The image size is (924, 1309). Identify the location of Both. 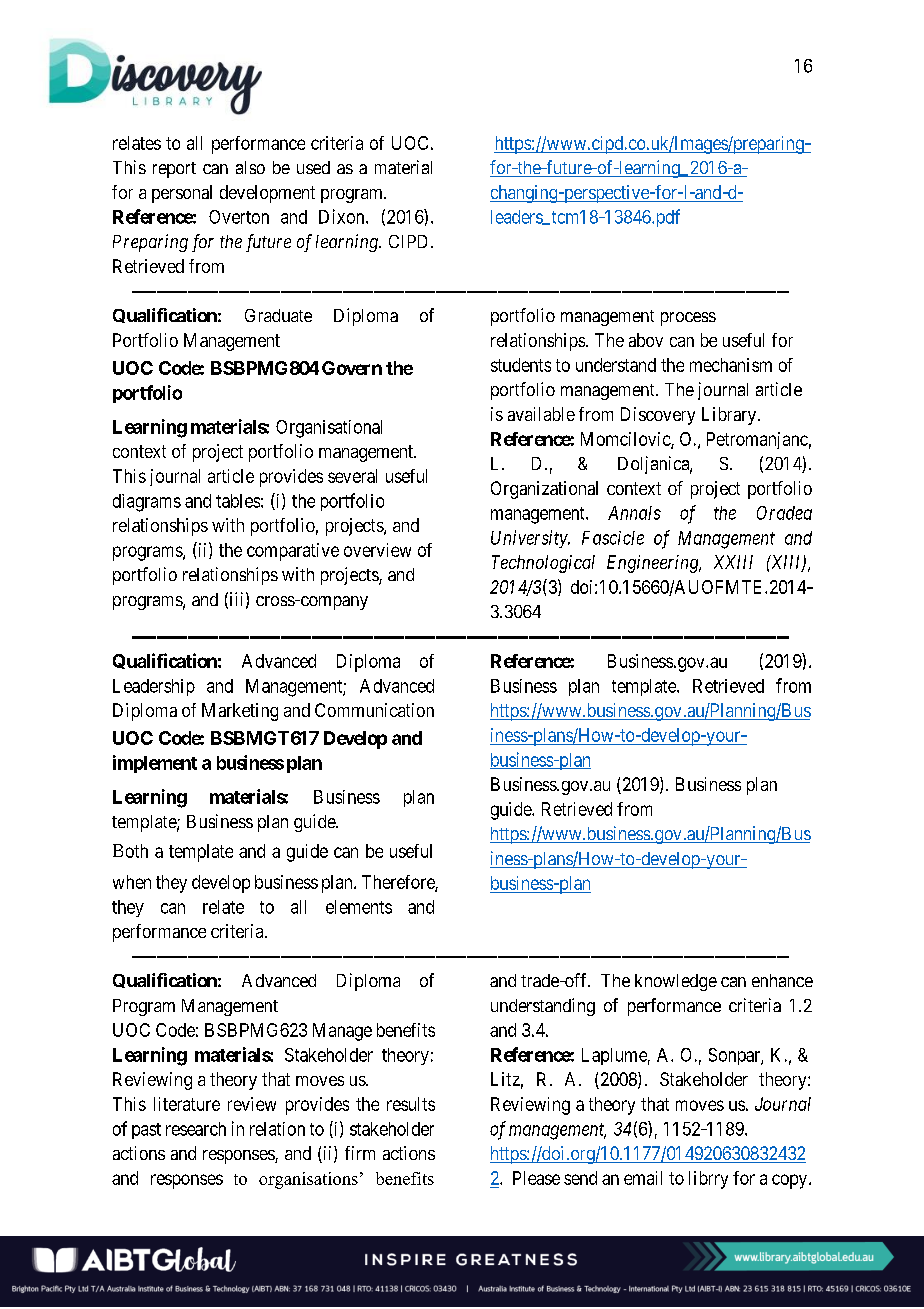
(130, 851).
